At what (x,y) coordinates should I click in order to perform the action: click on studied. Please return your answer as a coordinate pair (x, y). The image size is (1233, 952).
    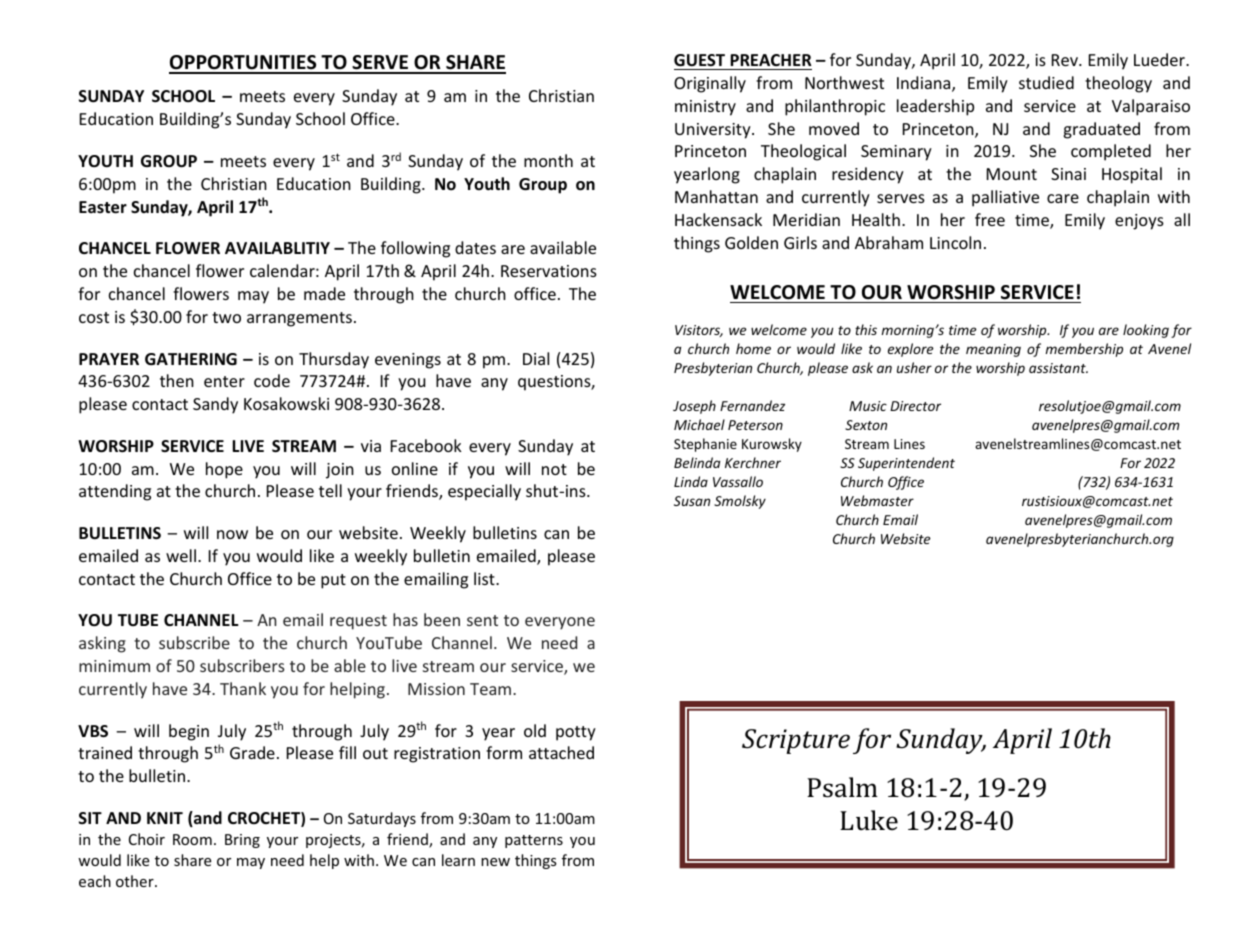
    Looking at the image, I should click on (1046, 82).
